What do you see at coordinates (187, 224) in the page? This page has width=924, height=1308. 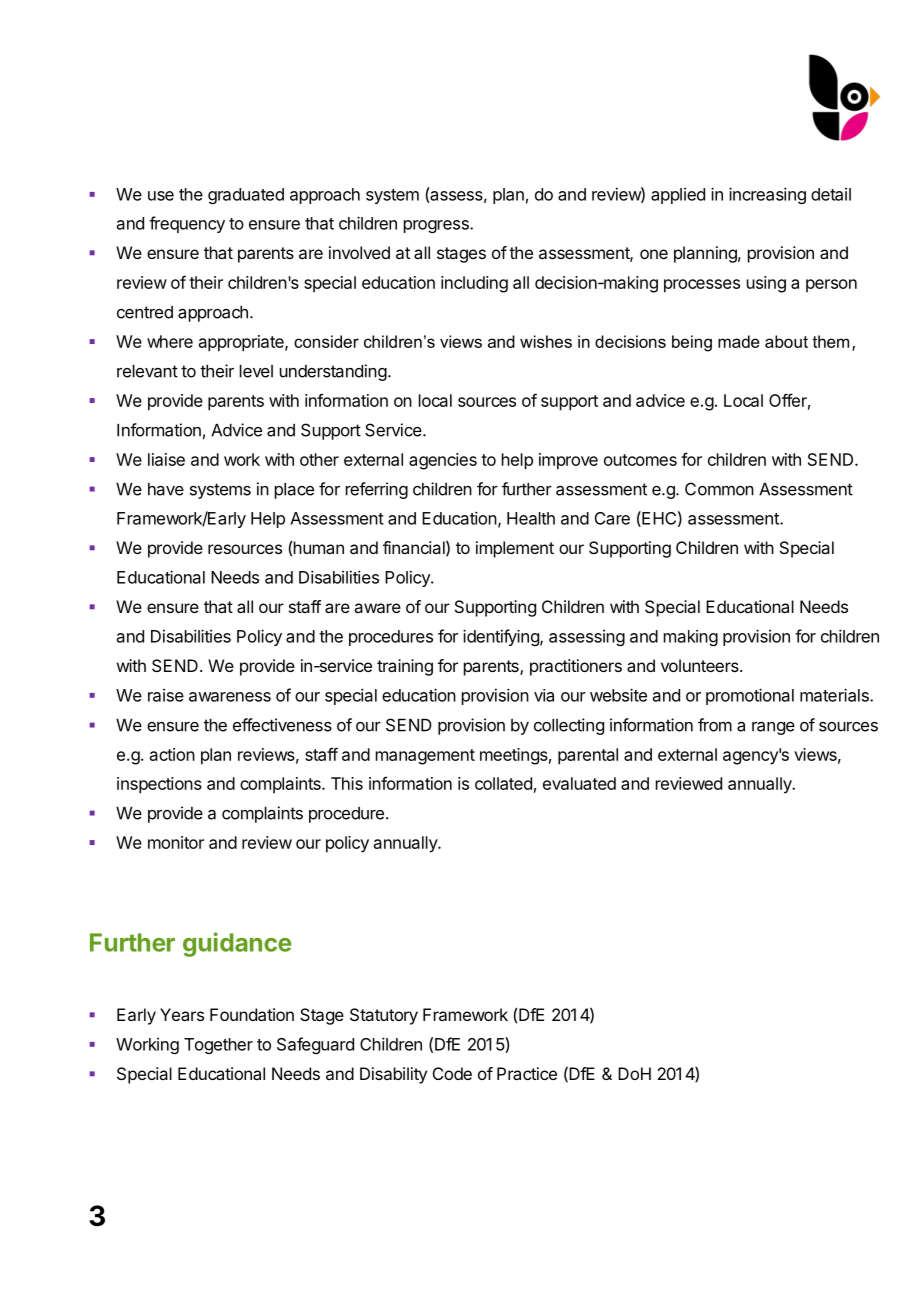 I see `frequency` at bounding box center [187, 224].
